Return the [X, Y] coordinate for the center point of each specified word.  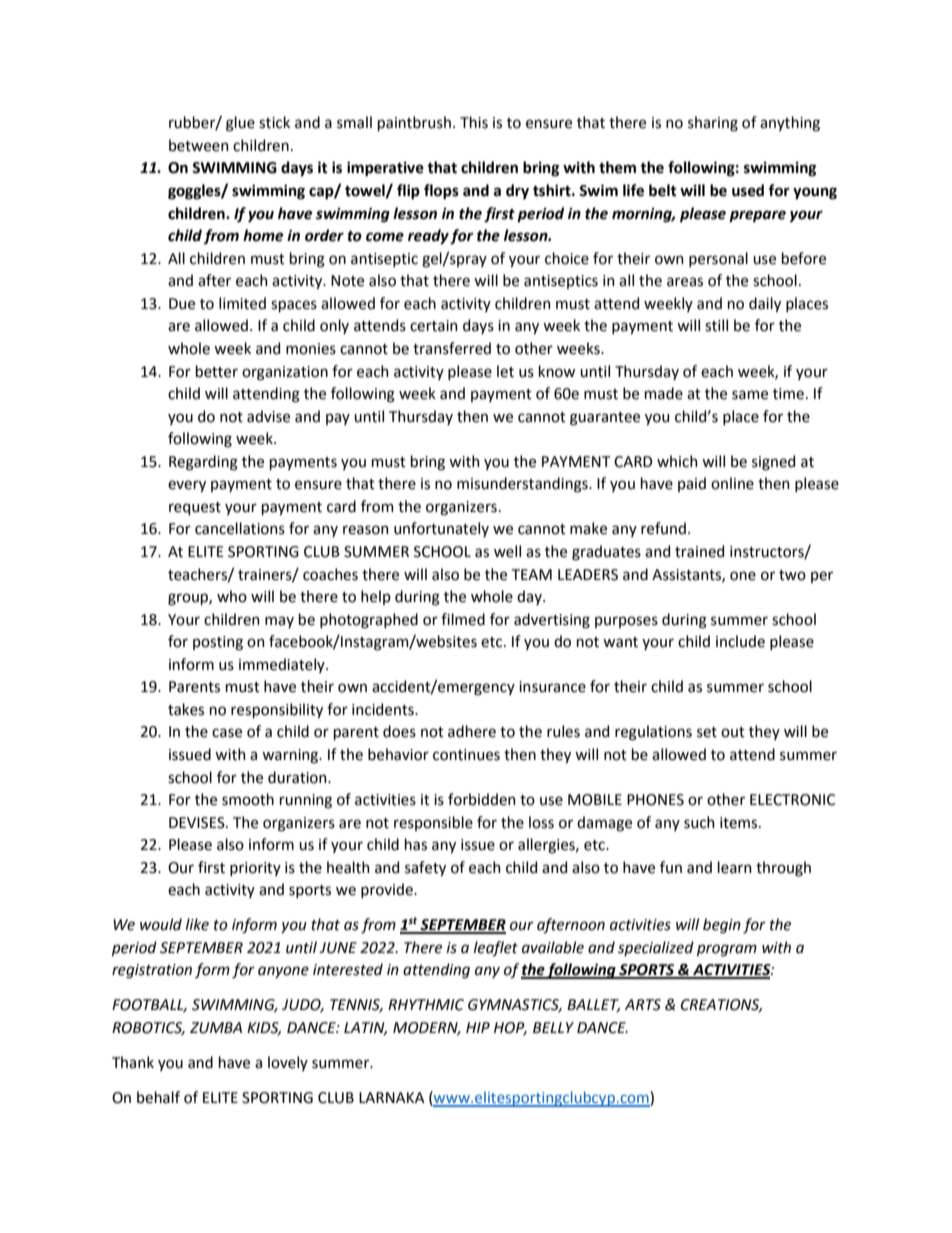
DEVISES [198, 823]
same [750, 395]
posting [218, 643]
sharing [713, 124]
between [199, 145]
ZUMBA [216, 1028]
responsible [433, 823]
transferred [452, 348]
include [740, 641]
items [740, 823]
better [217, 371]
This [474, 122]
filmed [463, 619]
